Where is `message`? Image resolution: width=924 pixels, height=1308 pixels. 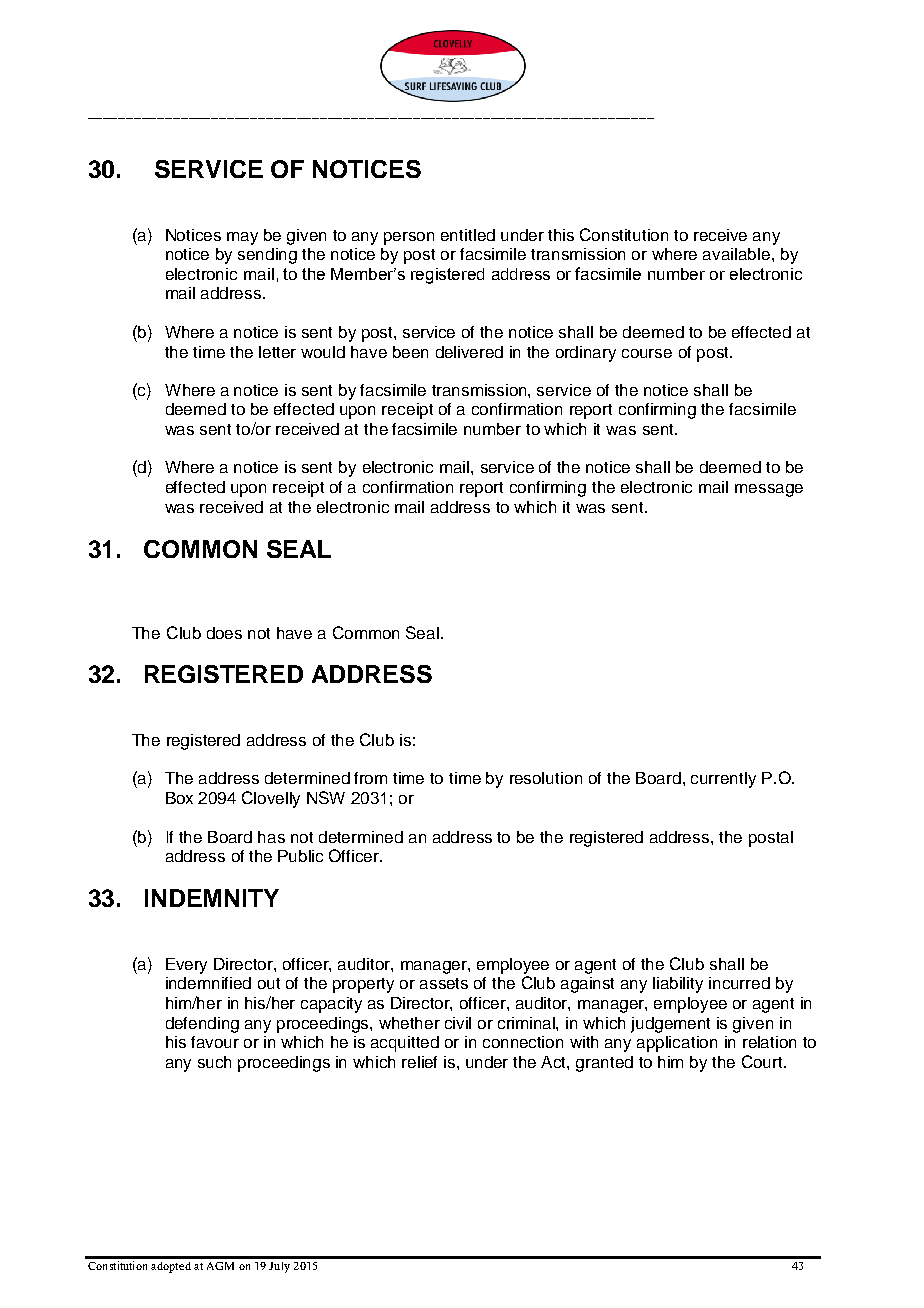 message is located at coordinates (769, 490).
